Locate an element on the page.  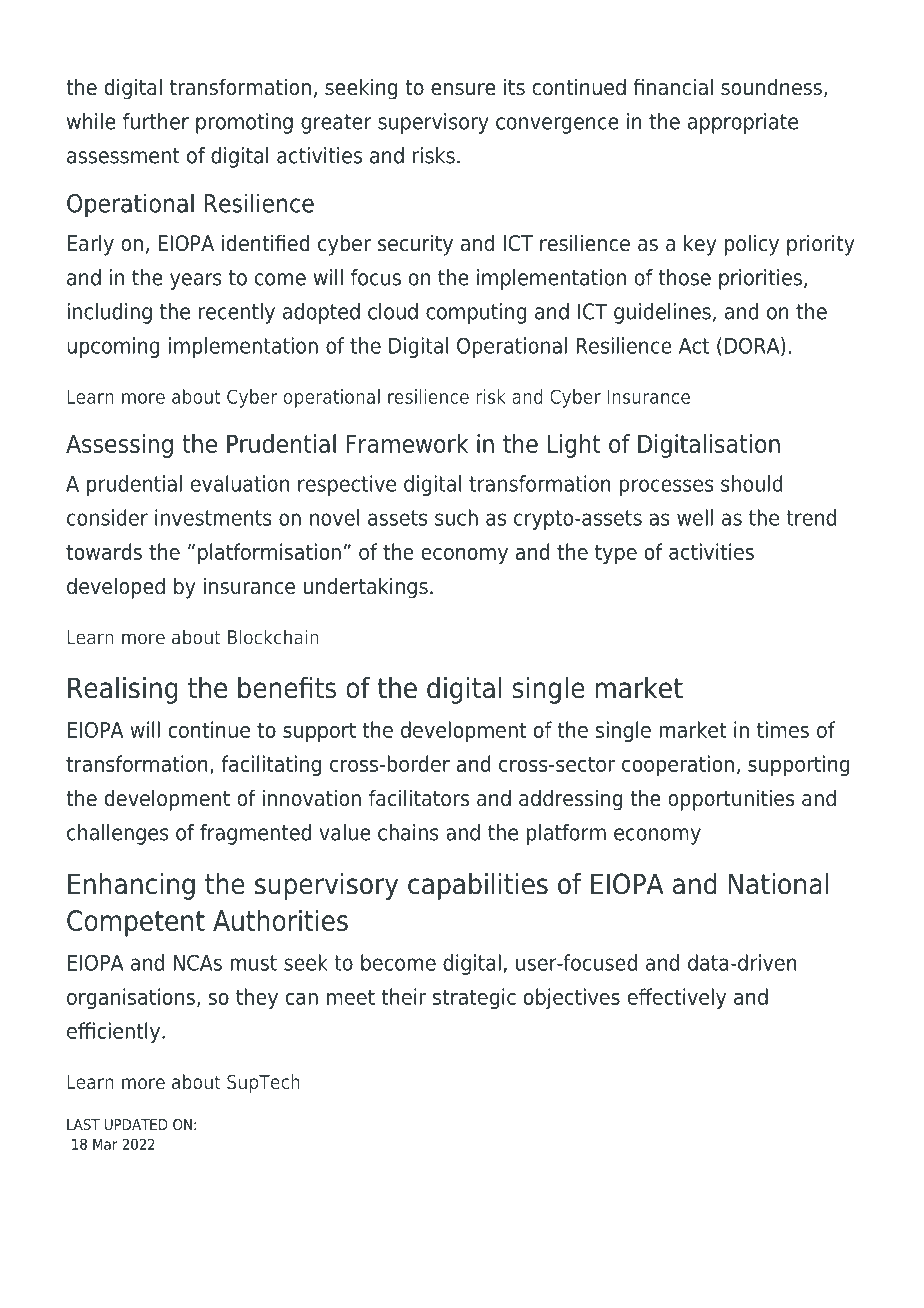
further is located at coordinates (156, 121).
